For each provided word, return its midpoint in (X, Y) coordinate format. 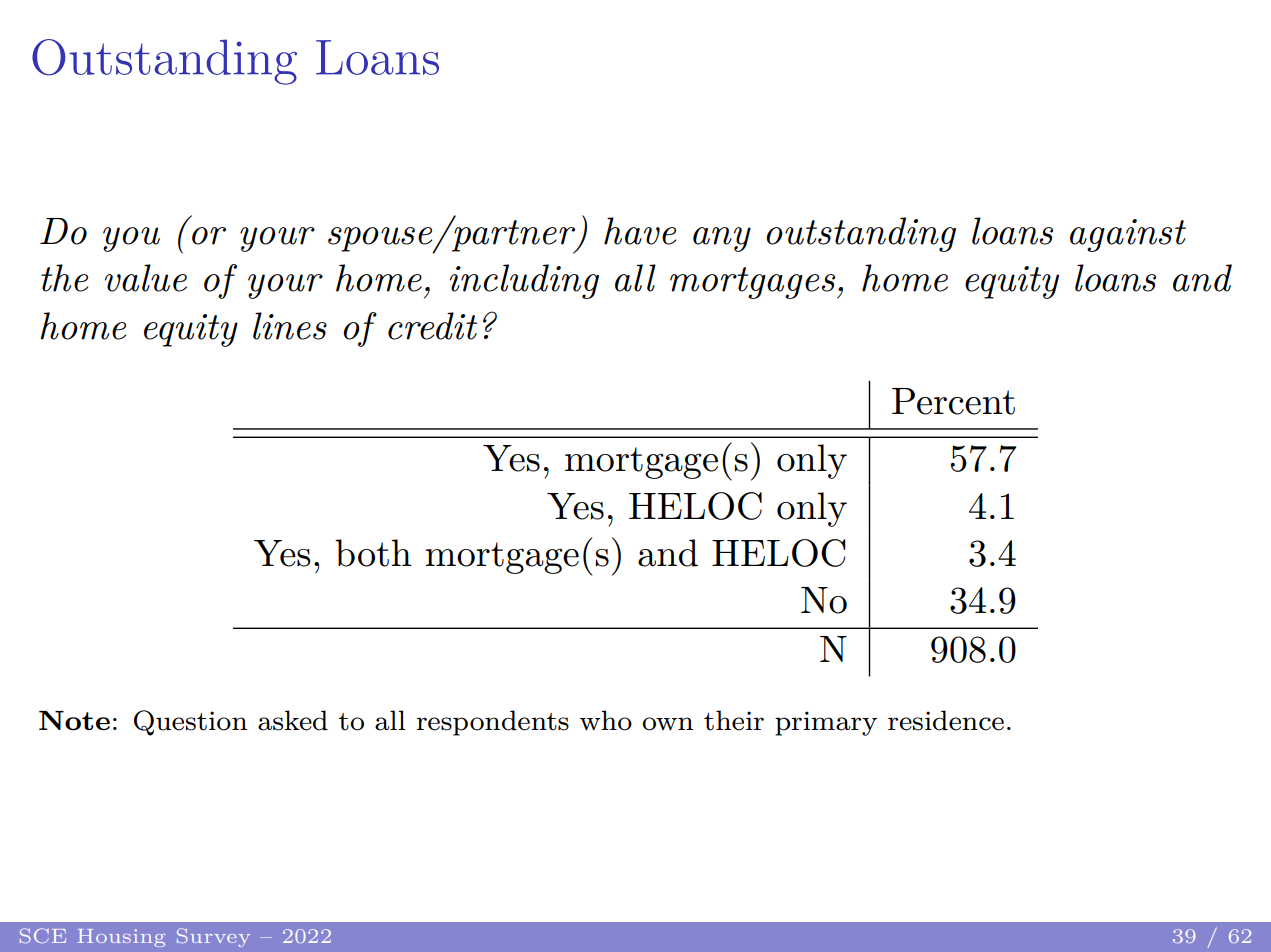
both (373, 553)
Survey (213, 937)
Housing (122, 938)
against (1128, 235)
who (606, 720)
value (146, 278)
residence (946, 720)
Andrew (1212, 937)
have (640, 231)
